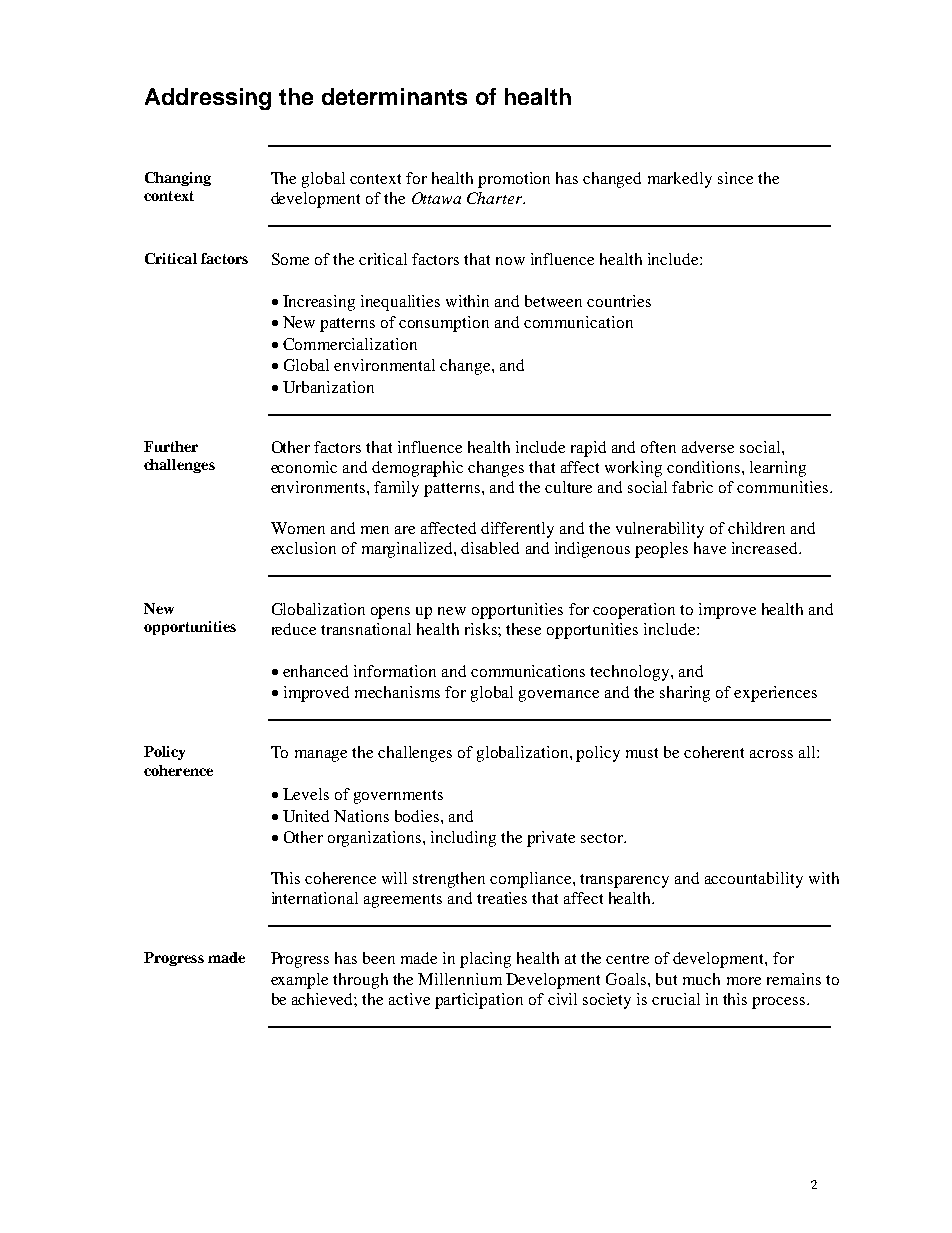  I want to click on since, so click(735, 178).
